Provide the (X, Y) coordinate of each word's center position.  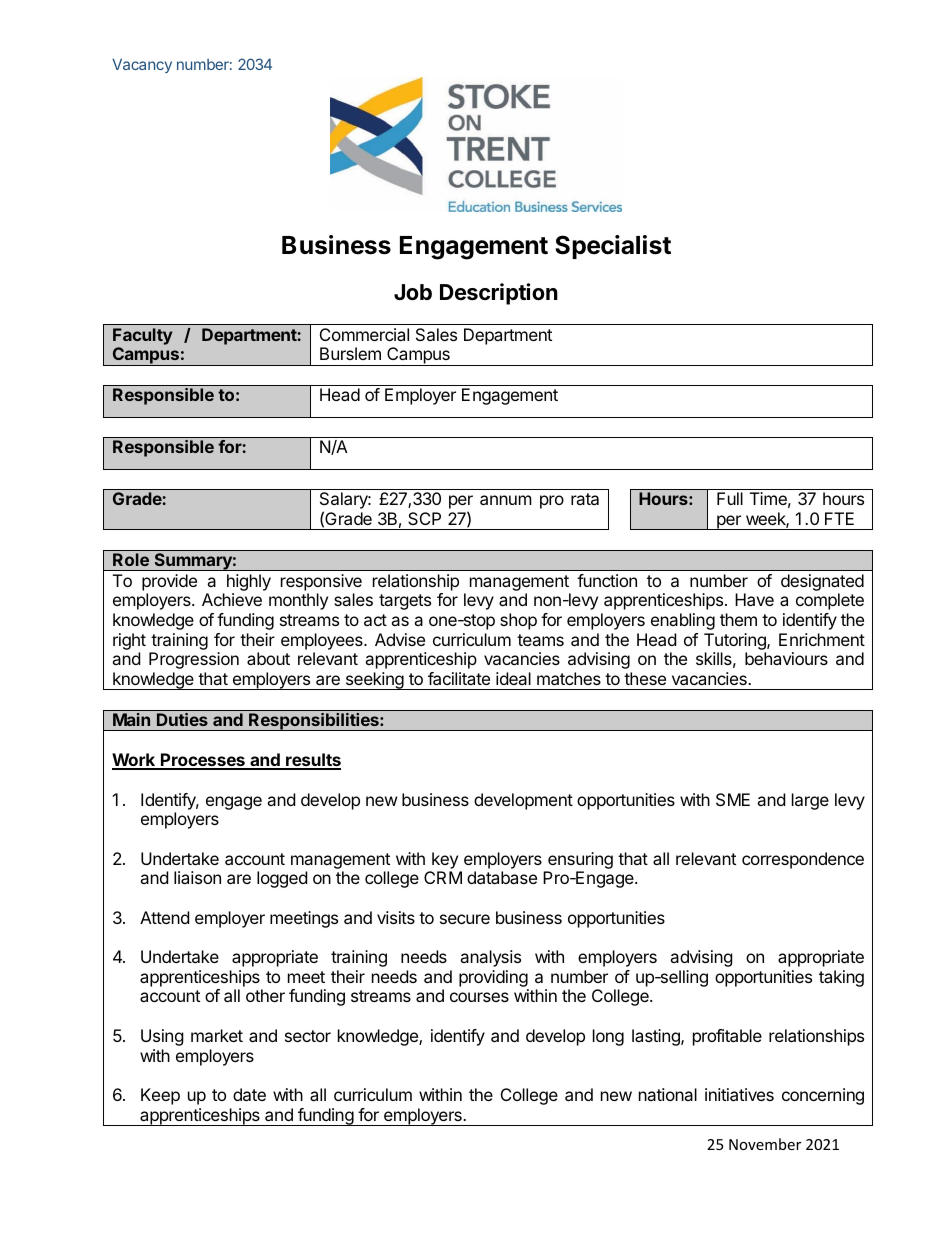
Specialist (613, 247)
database (502, 877)
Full (730, 498)
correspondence (803, 860)
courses (479, 997)
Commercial (364, 334)
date (249, 1094)
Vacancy (142, 65)
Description (499, 294)
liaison (197, 877)
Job (413, 292)
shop (518, 621)
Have (754, 599)
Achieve (232, 599)
